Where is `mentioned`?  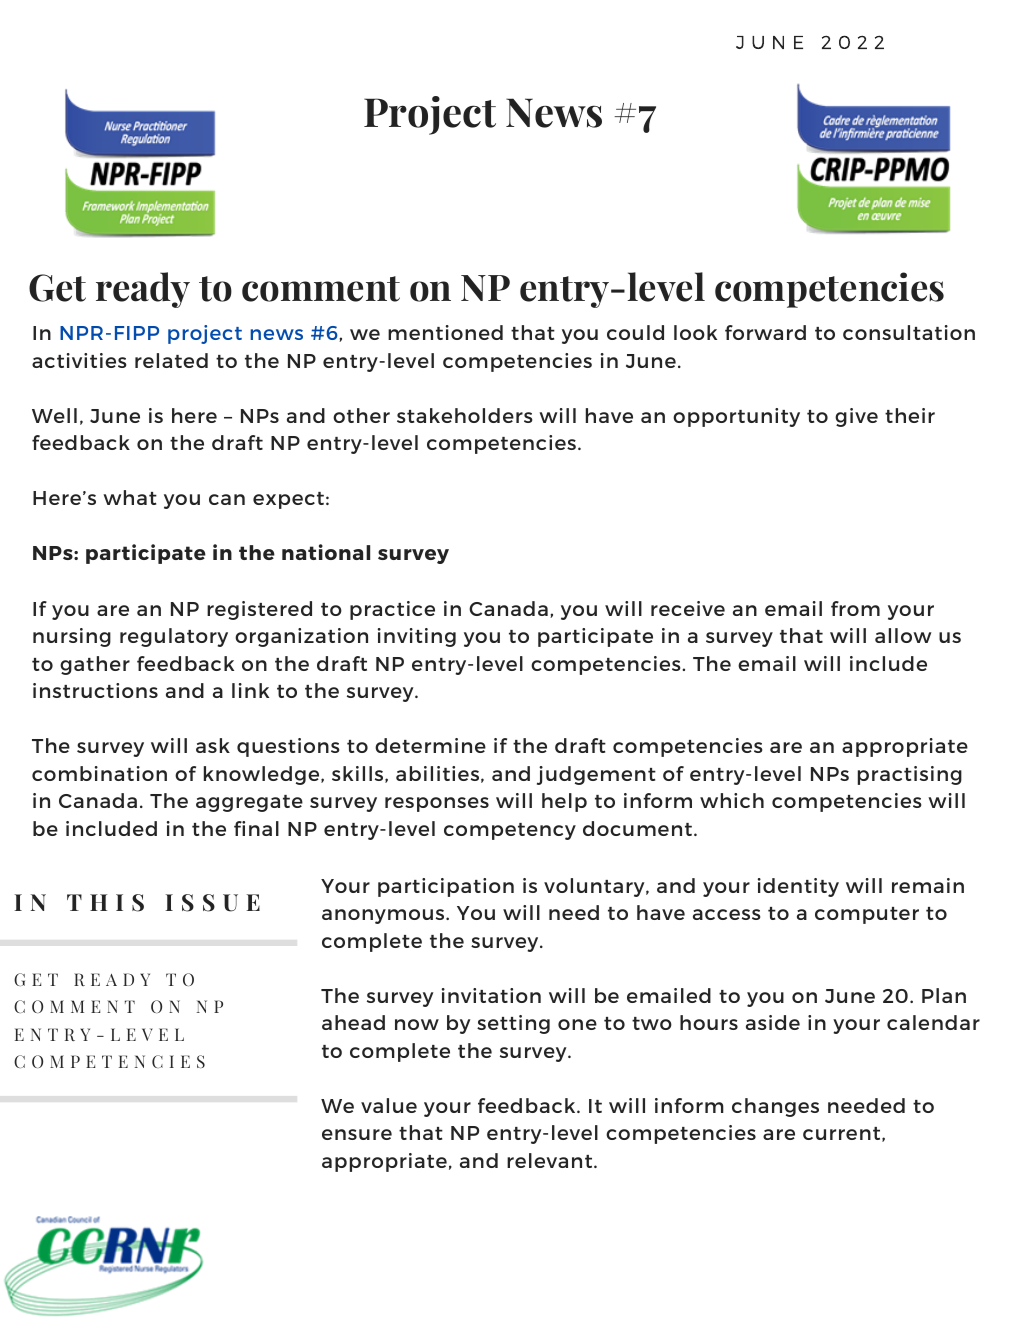
mentioned is located at coordinates (445, 332).
